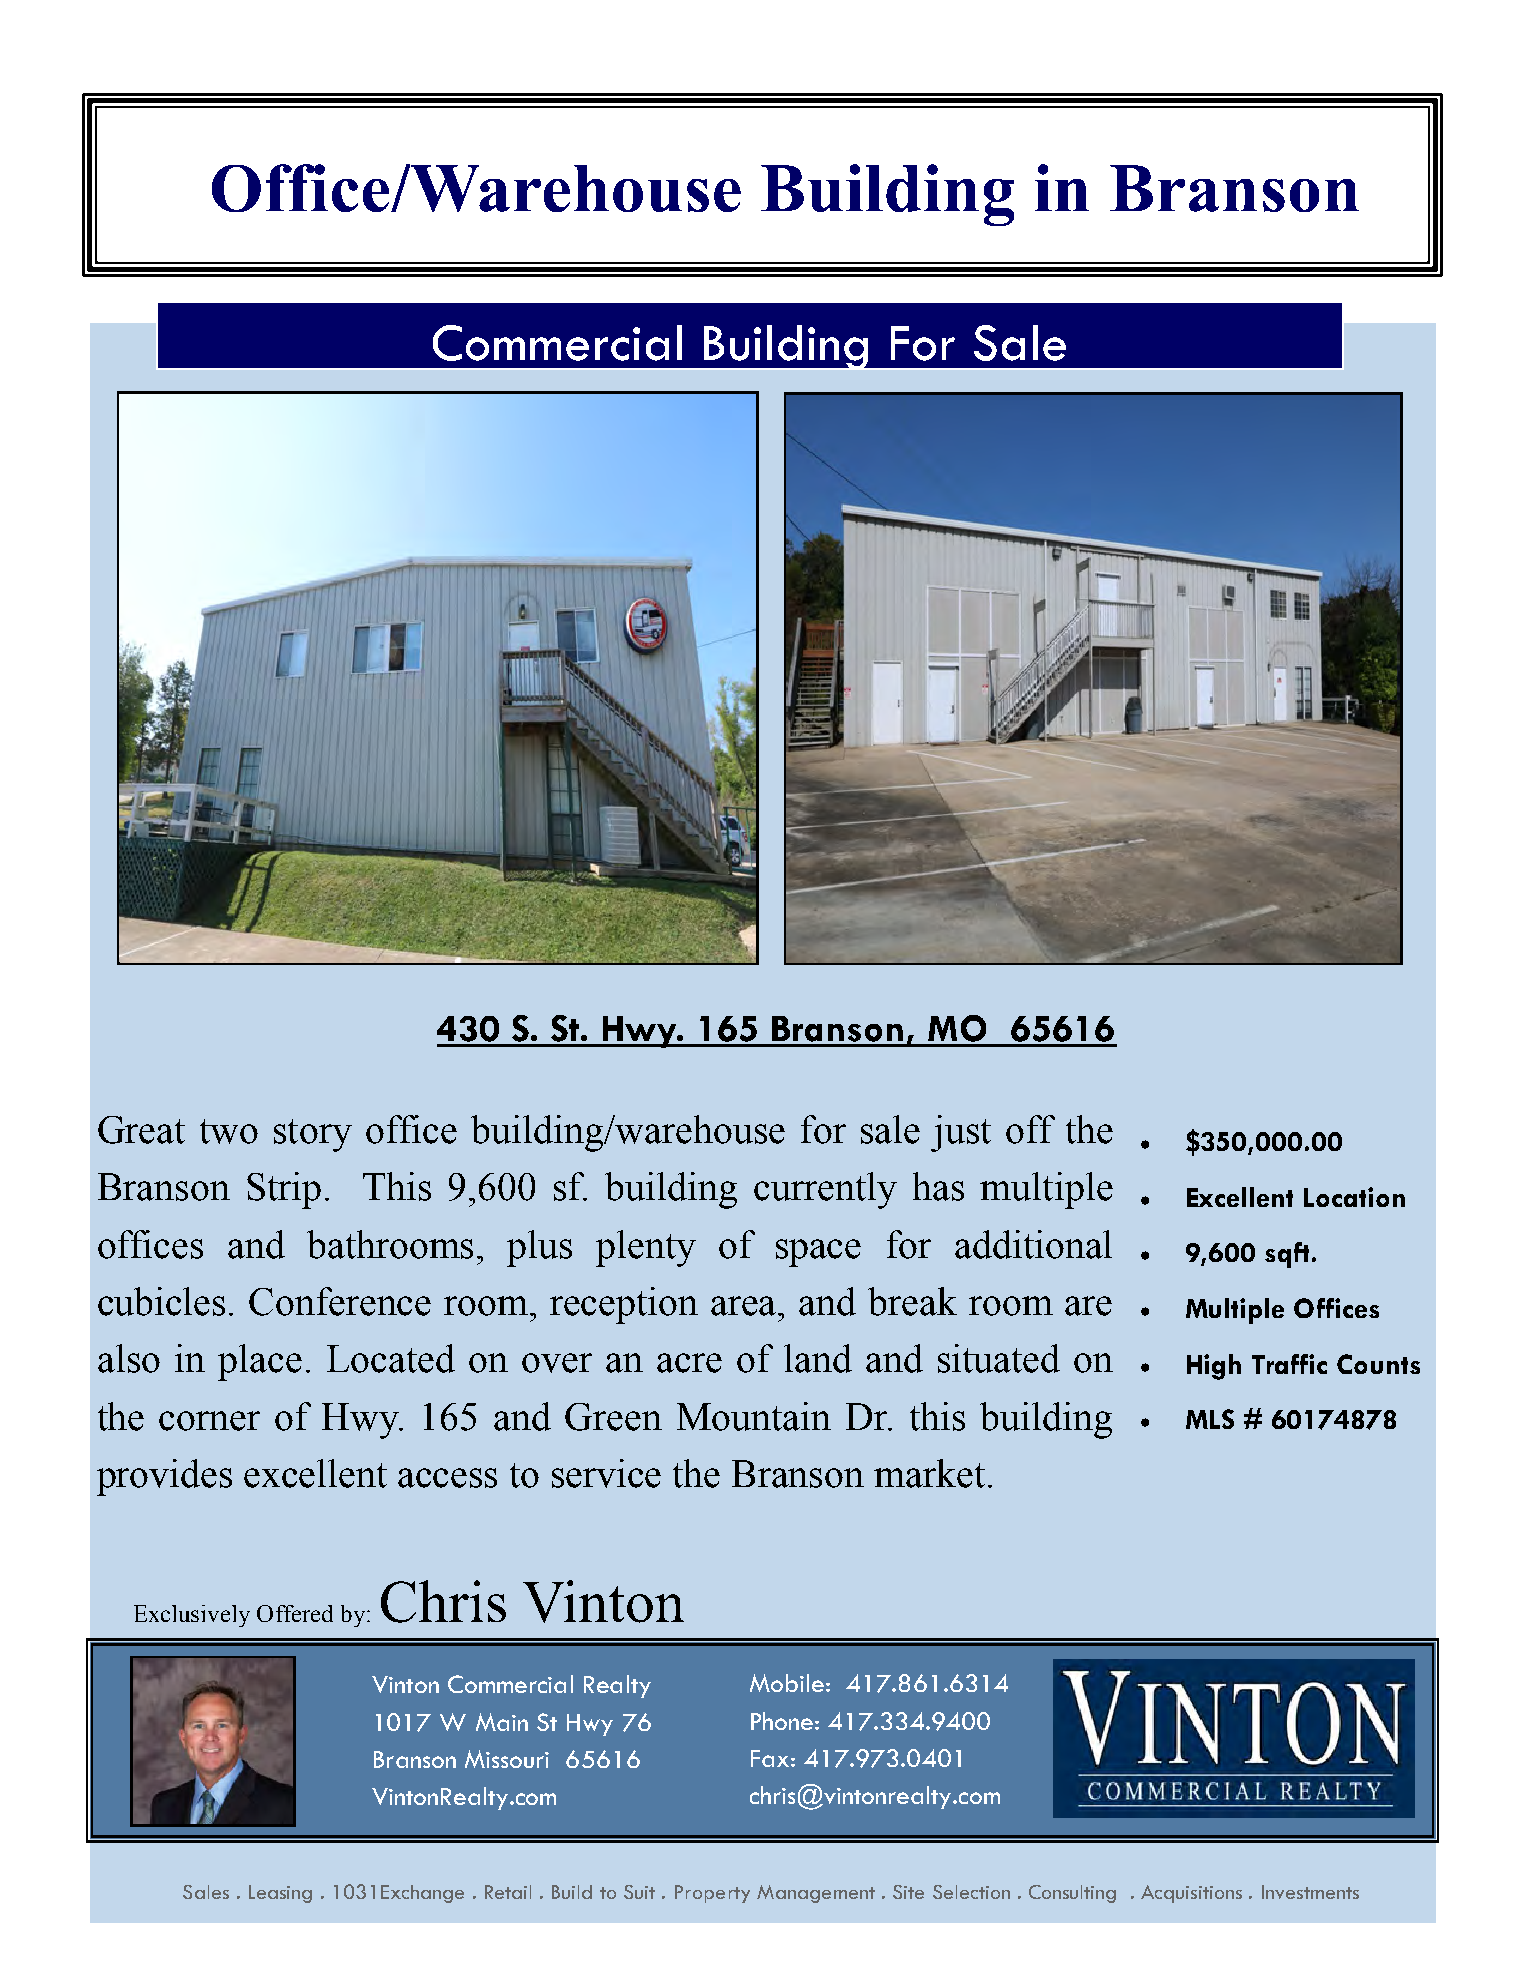 This document has height=1973, width=1525. I want to click on story, so click(313, 1135).
